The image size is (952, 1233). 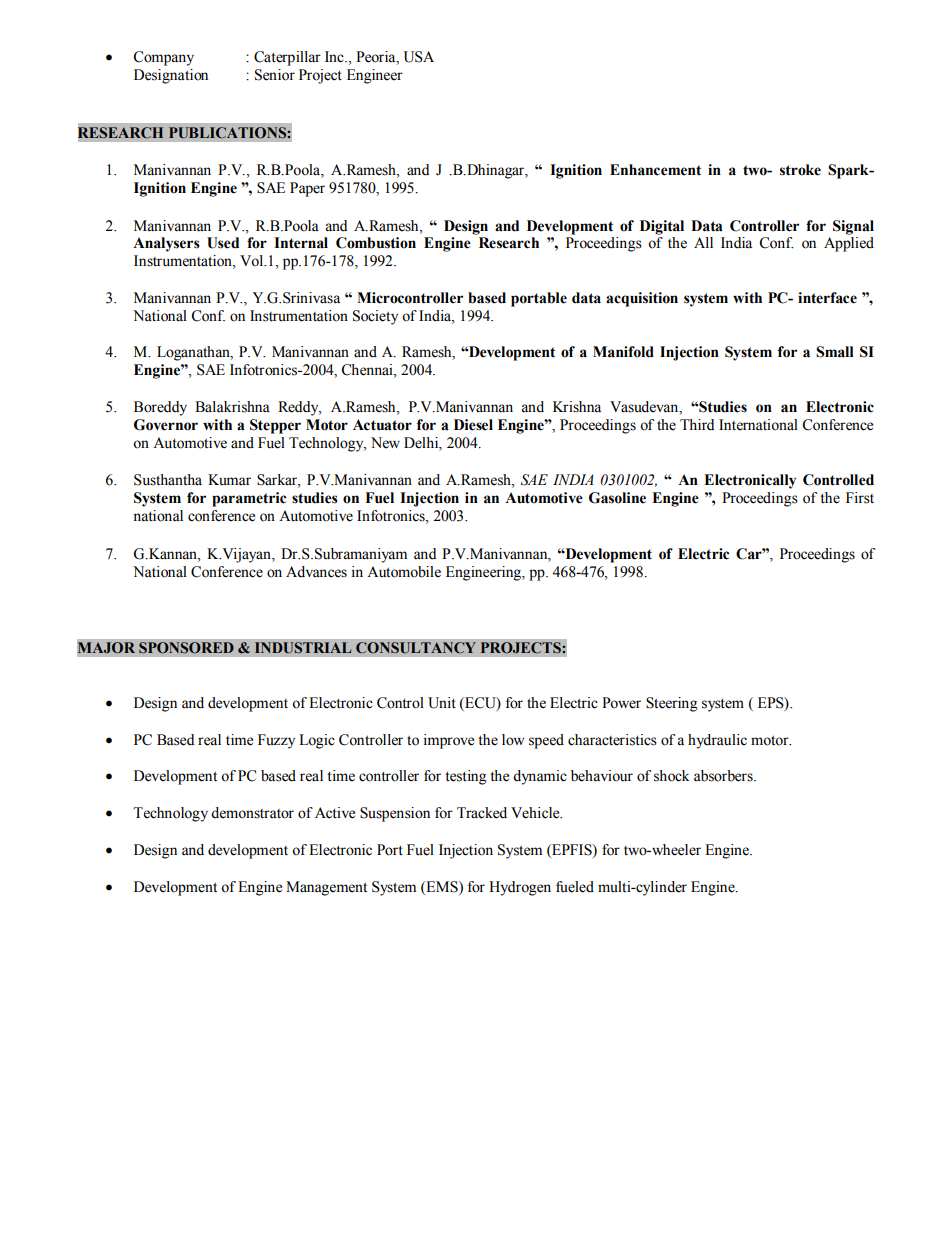 What do you see at coordinates (223, 243) in the document?
I see `Used` at bounding box center [223, 243].
